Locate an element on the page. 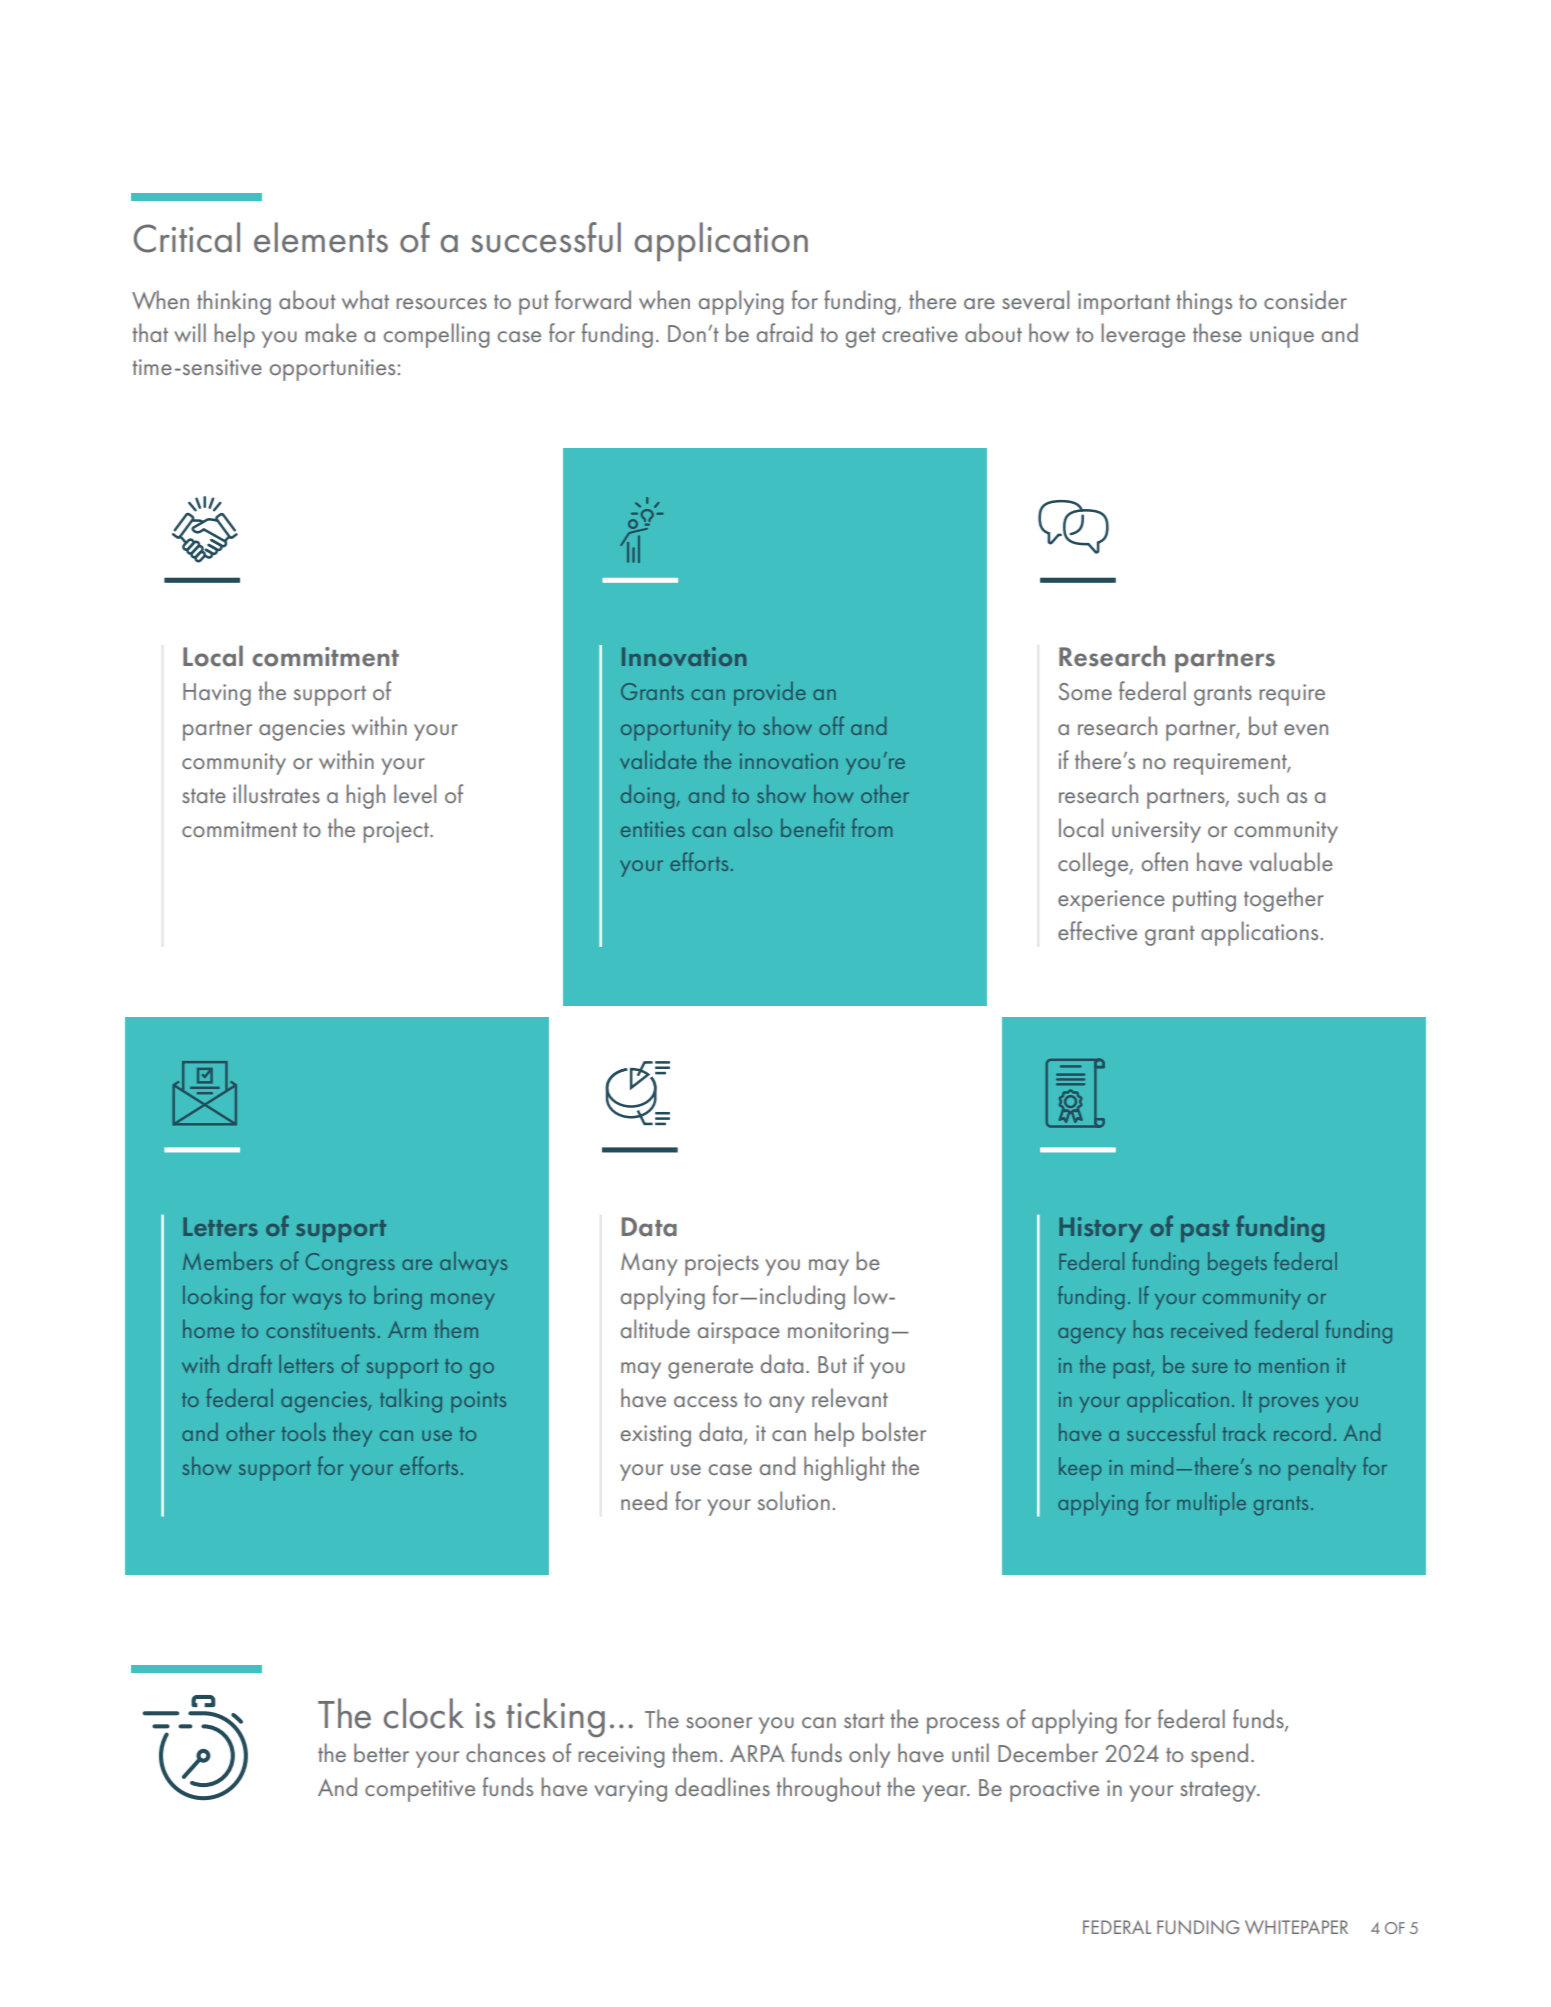 The width and height of the image is (1551, 2007). solution is located at coordinates (794, 1500).
